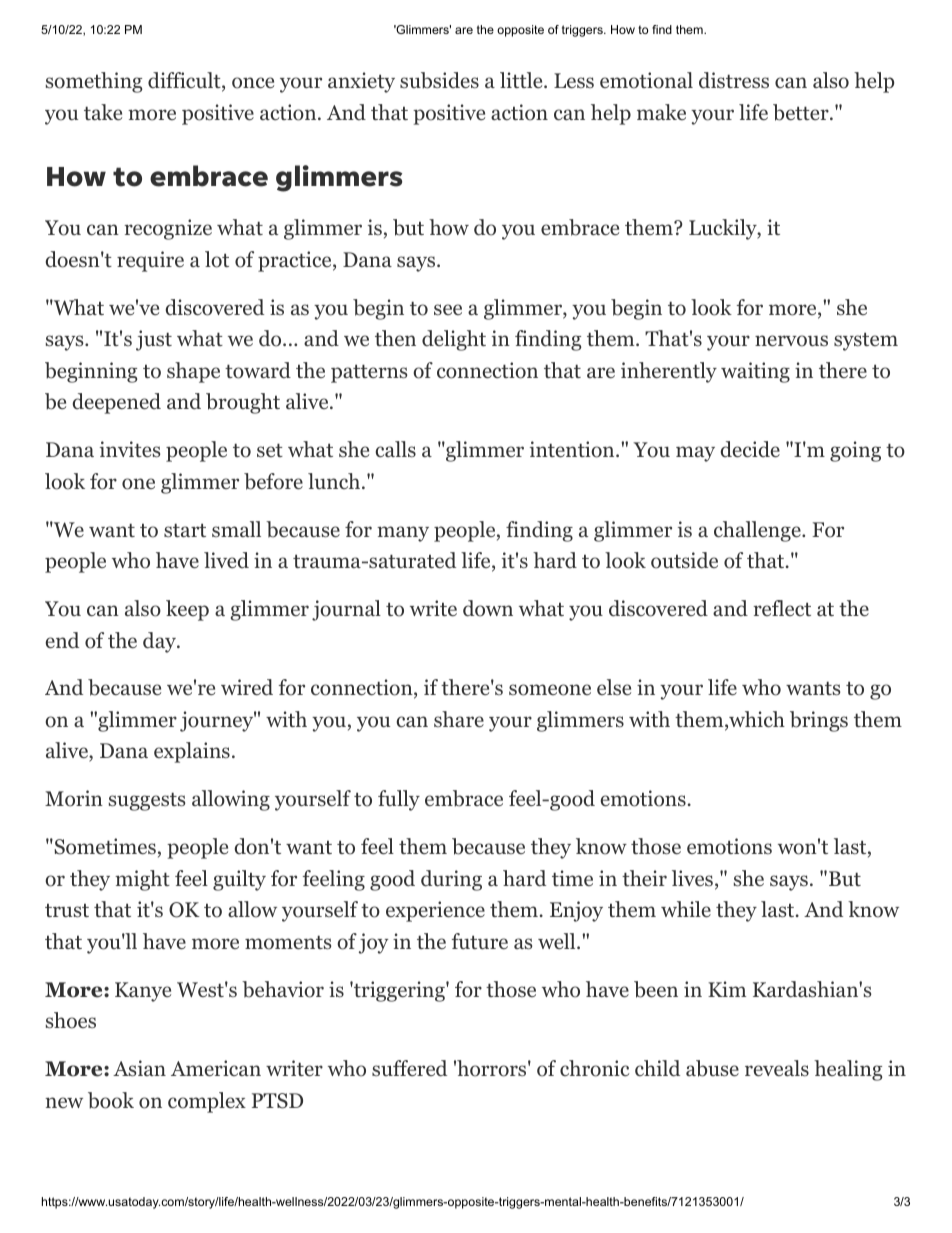 The image size is (952, 1233). Describe the element at coordinates (801, 112) in the document. I see `better` at that location.
